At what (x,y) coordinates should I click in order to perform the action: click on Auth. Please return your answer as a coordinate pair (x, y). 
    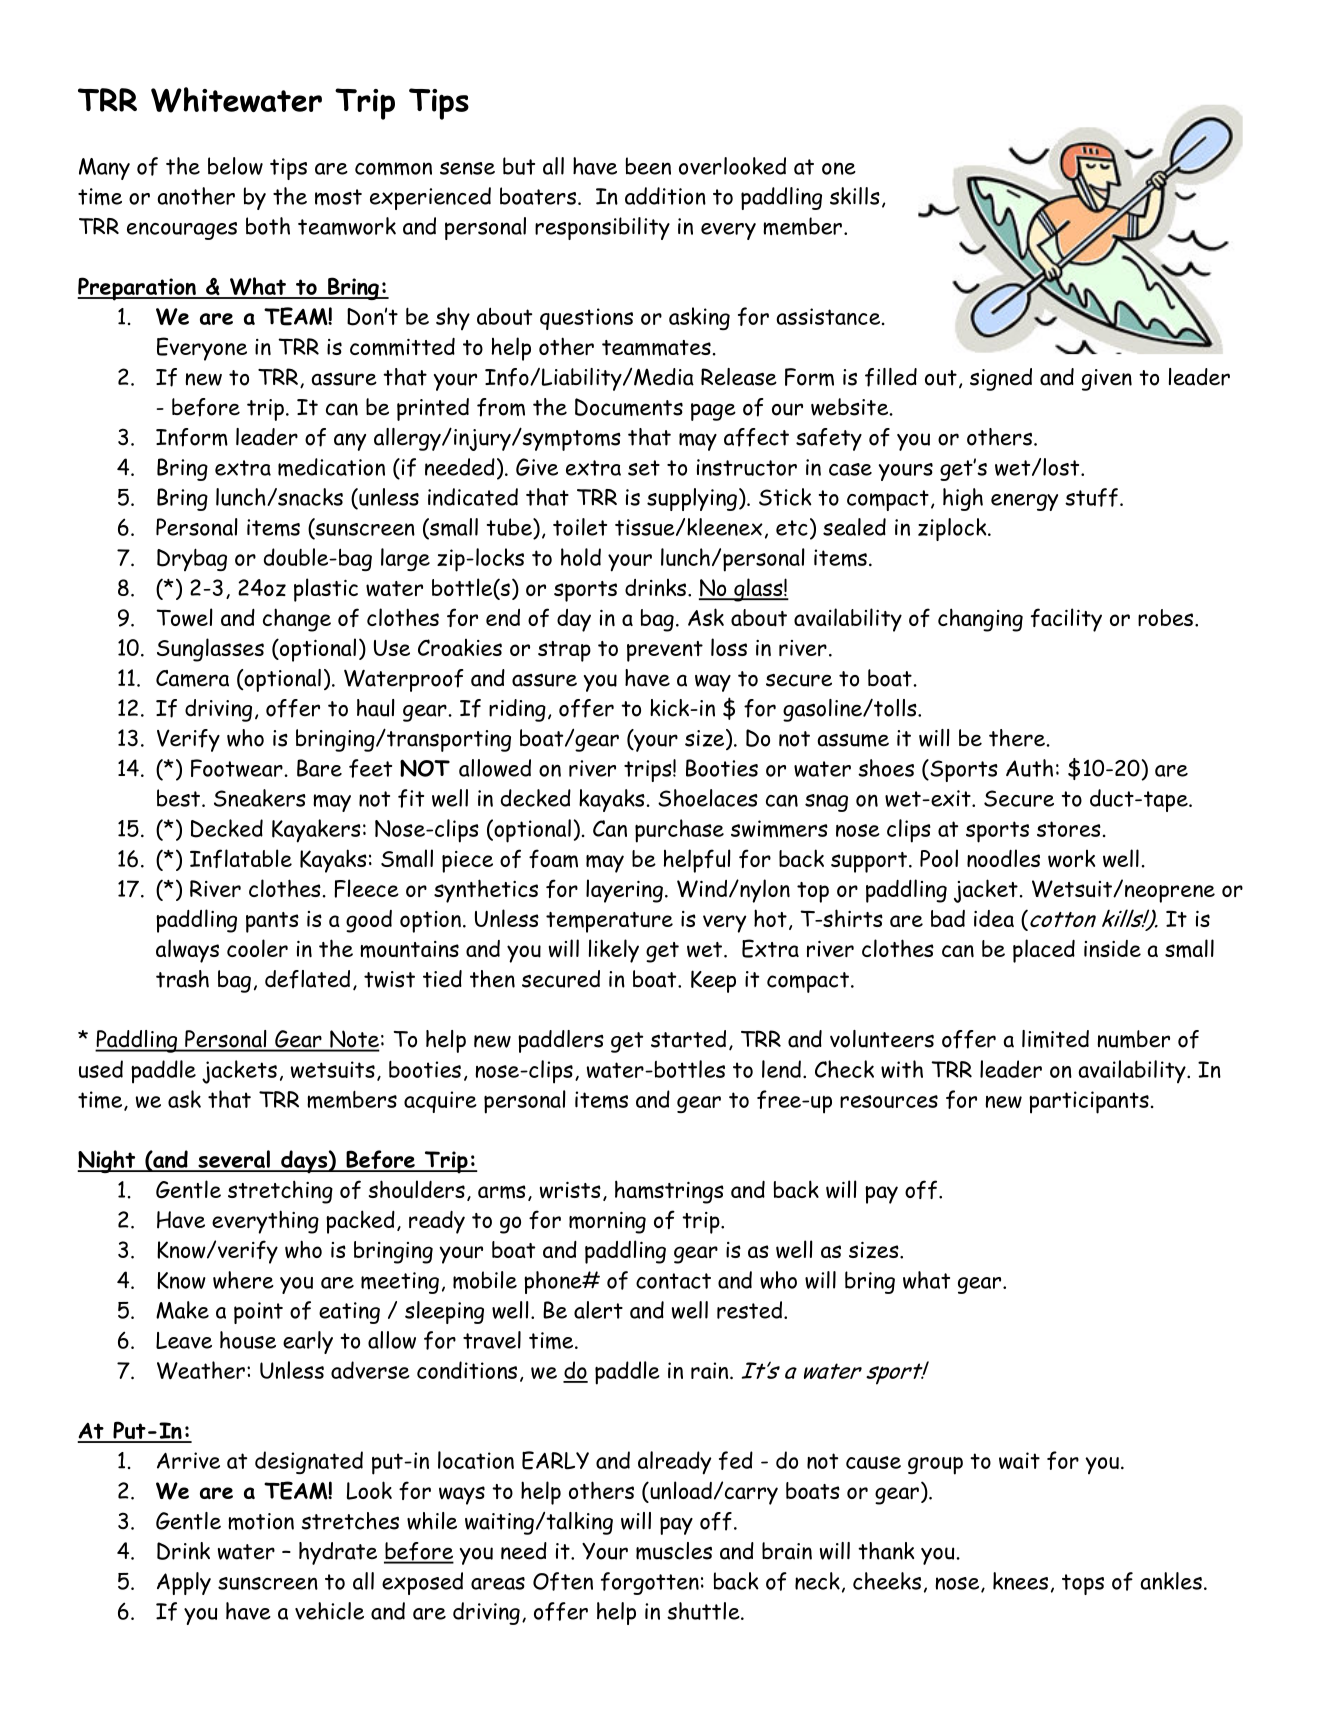
    Looking at the image, I should click on (1029, 768).
